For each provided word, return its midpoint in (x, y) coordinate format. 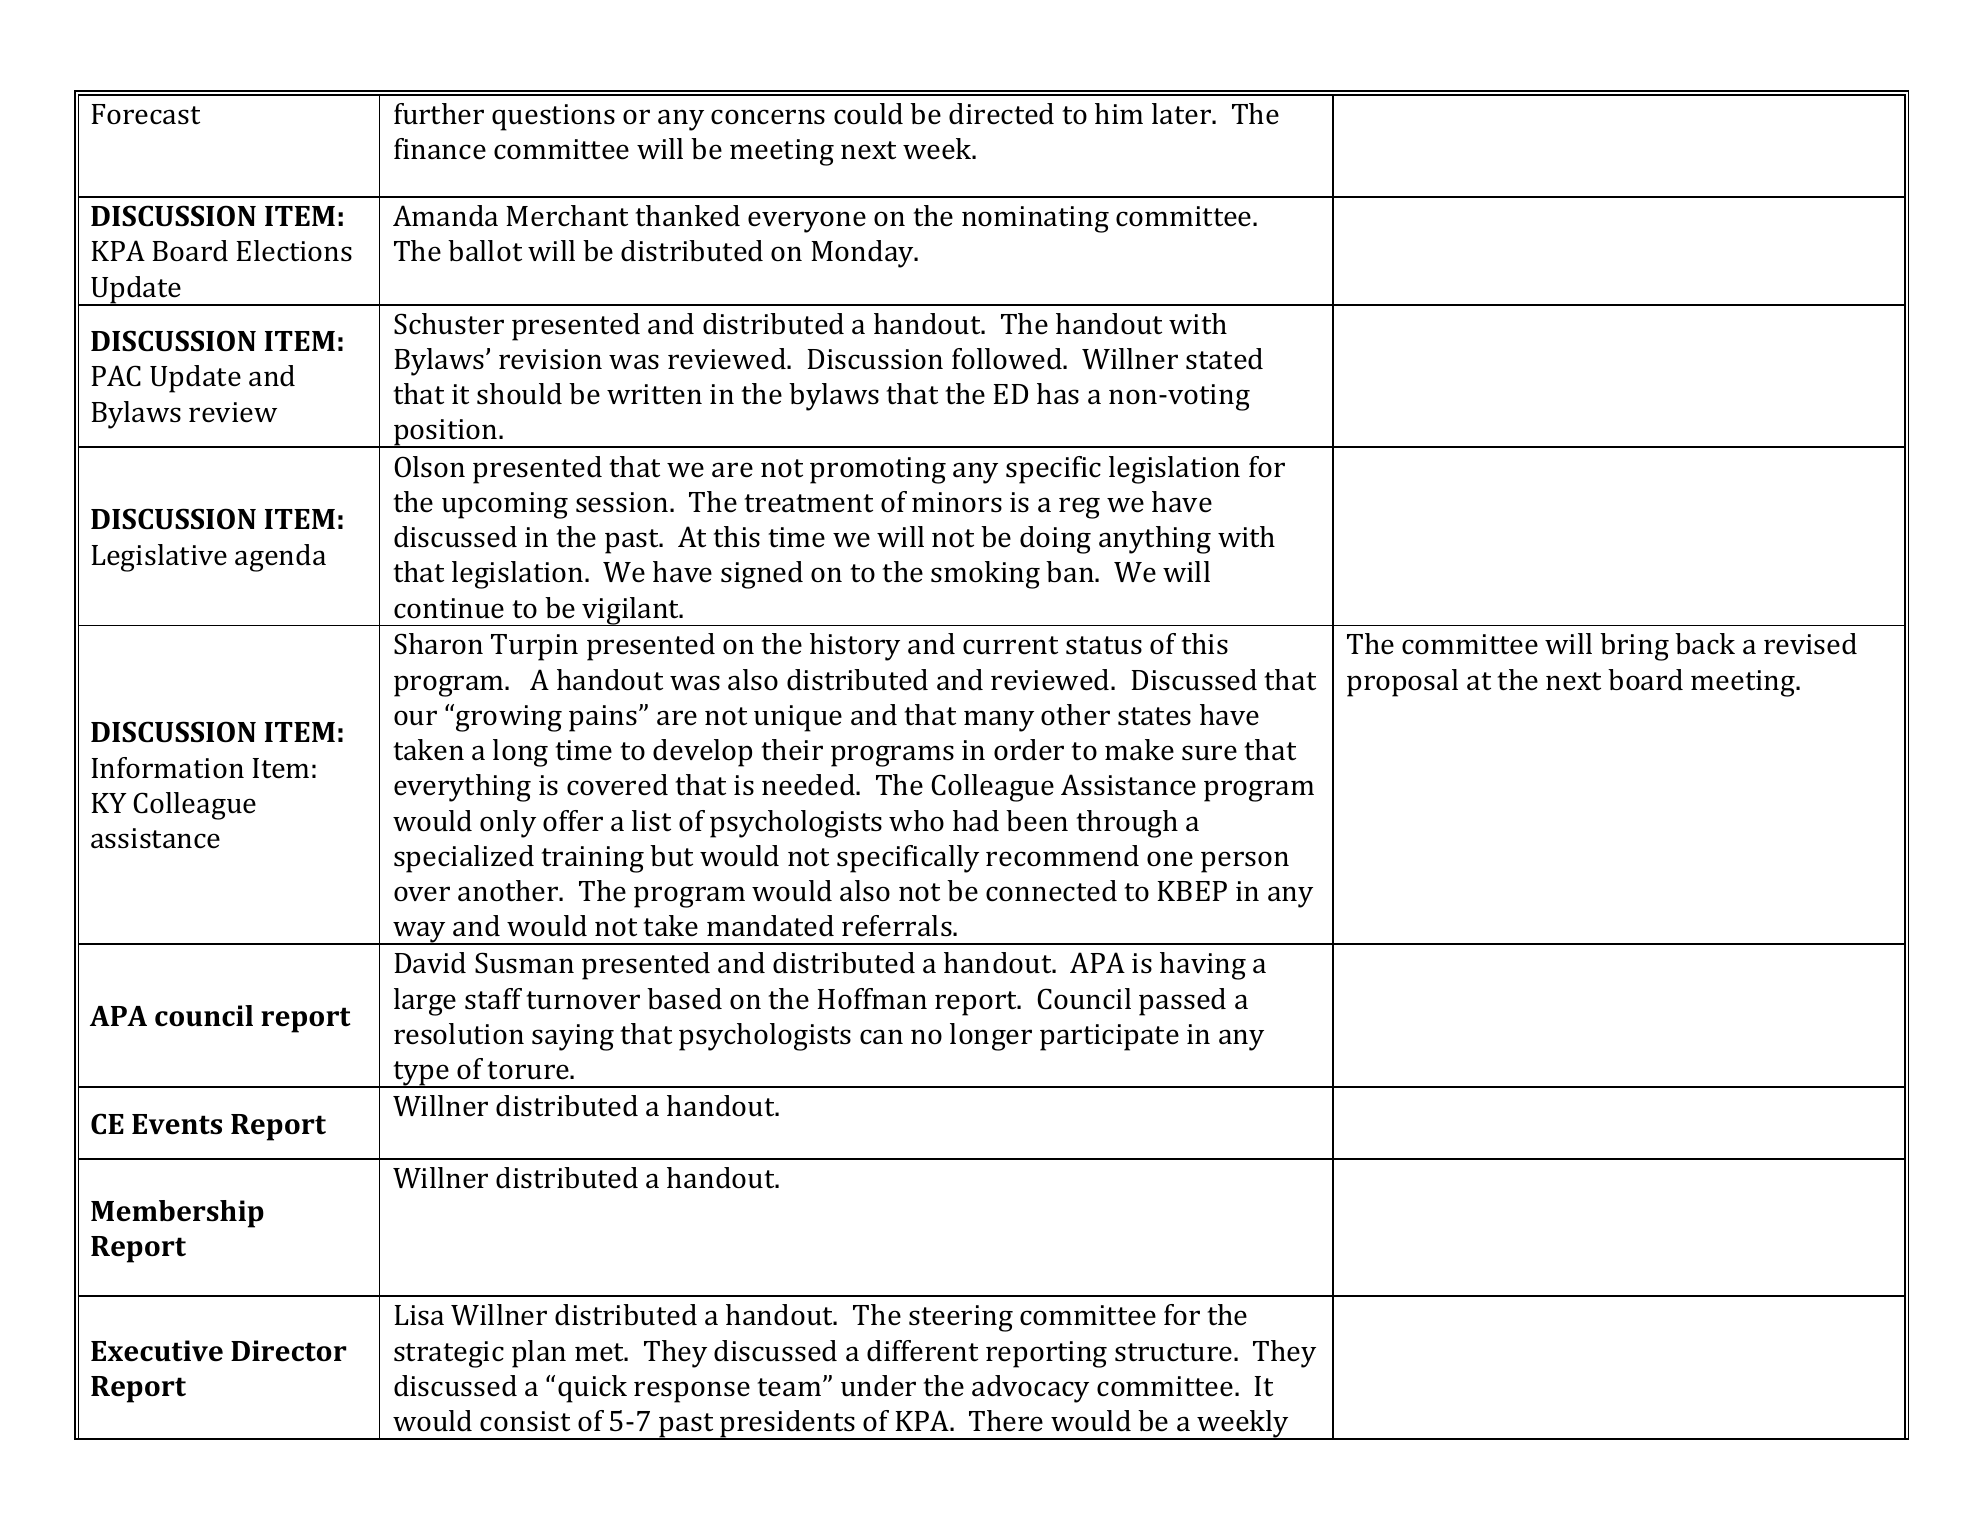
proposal (1402, 683)
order (1029, 750)
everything (462, 788)
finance (440, 149)
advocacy (1030, 1389)
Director (289, 1351)
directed (1001, 114)
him (1119, 113)
